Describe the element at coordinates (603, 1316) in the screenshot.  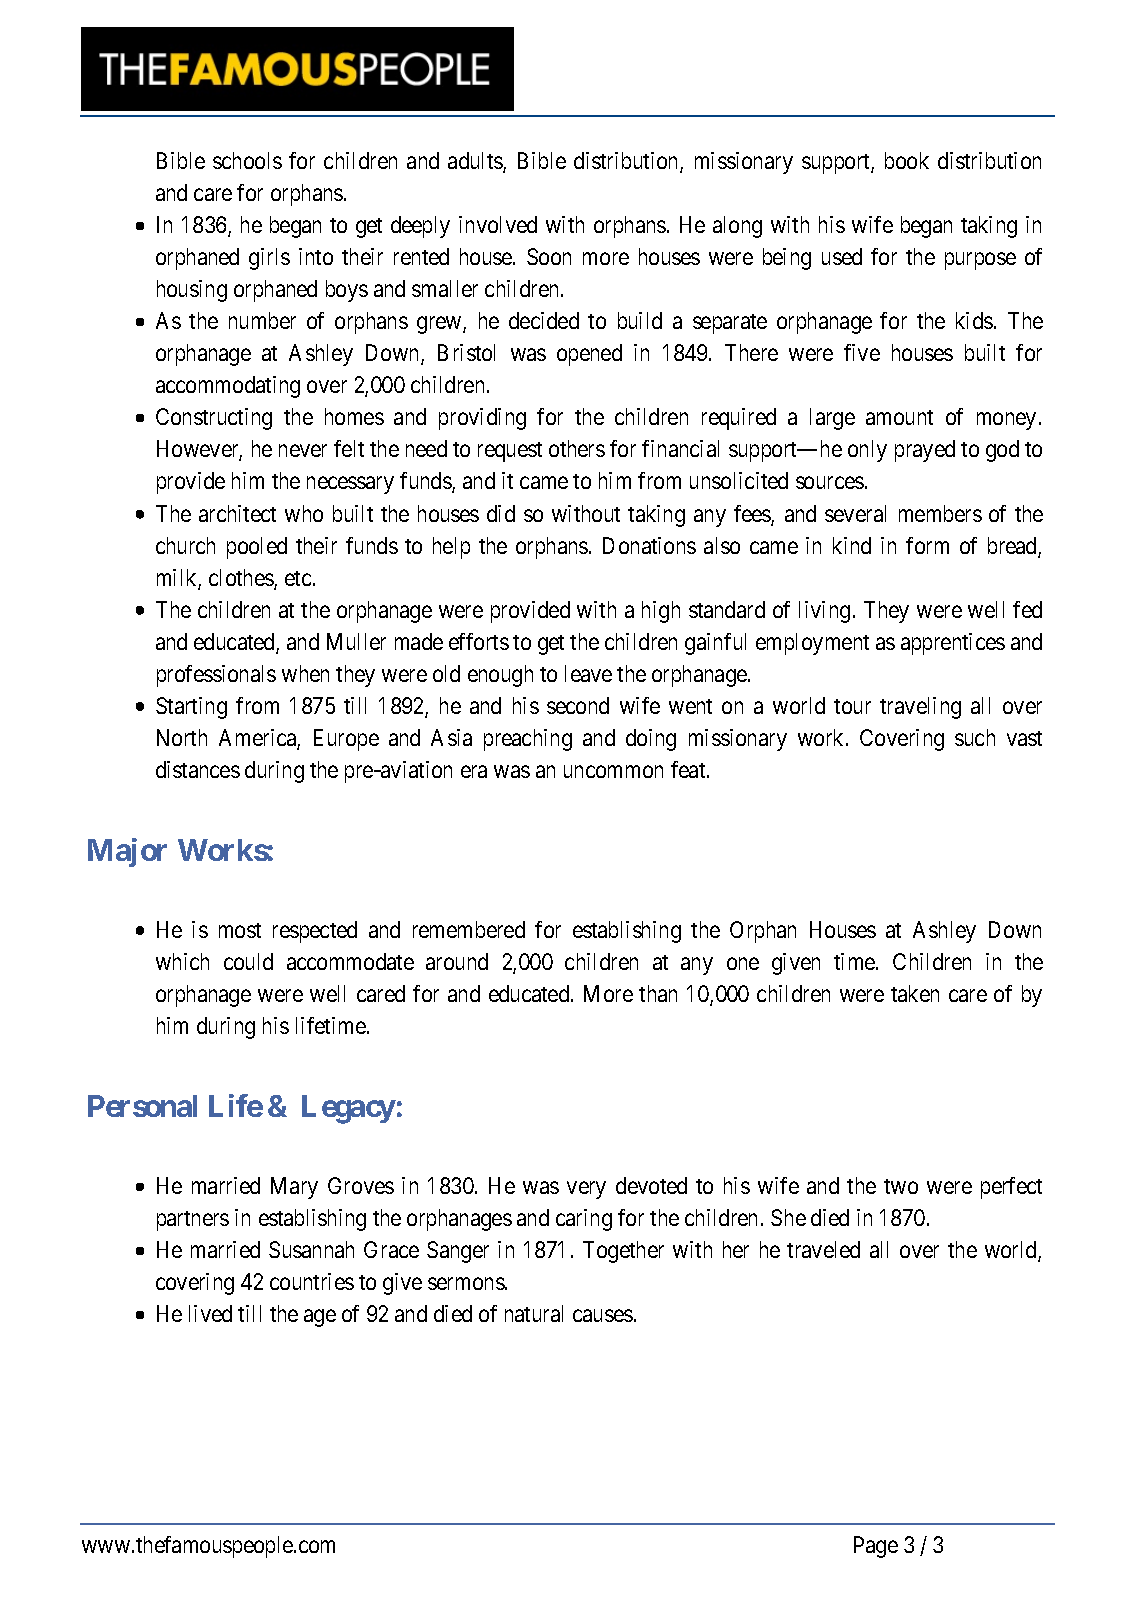
I see `causes` at that location.
